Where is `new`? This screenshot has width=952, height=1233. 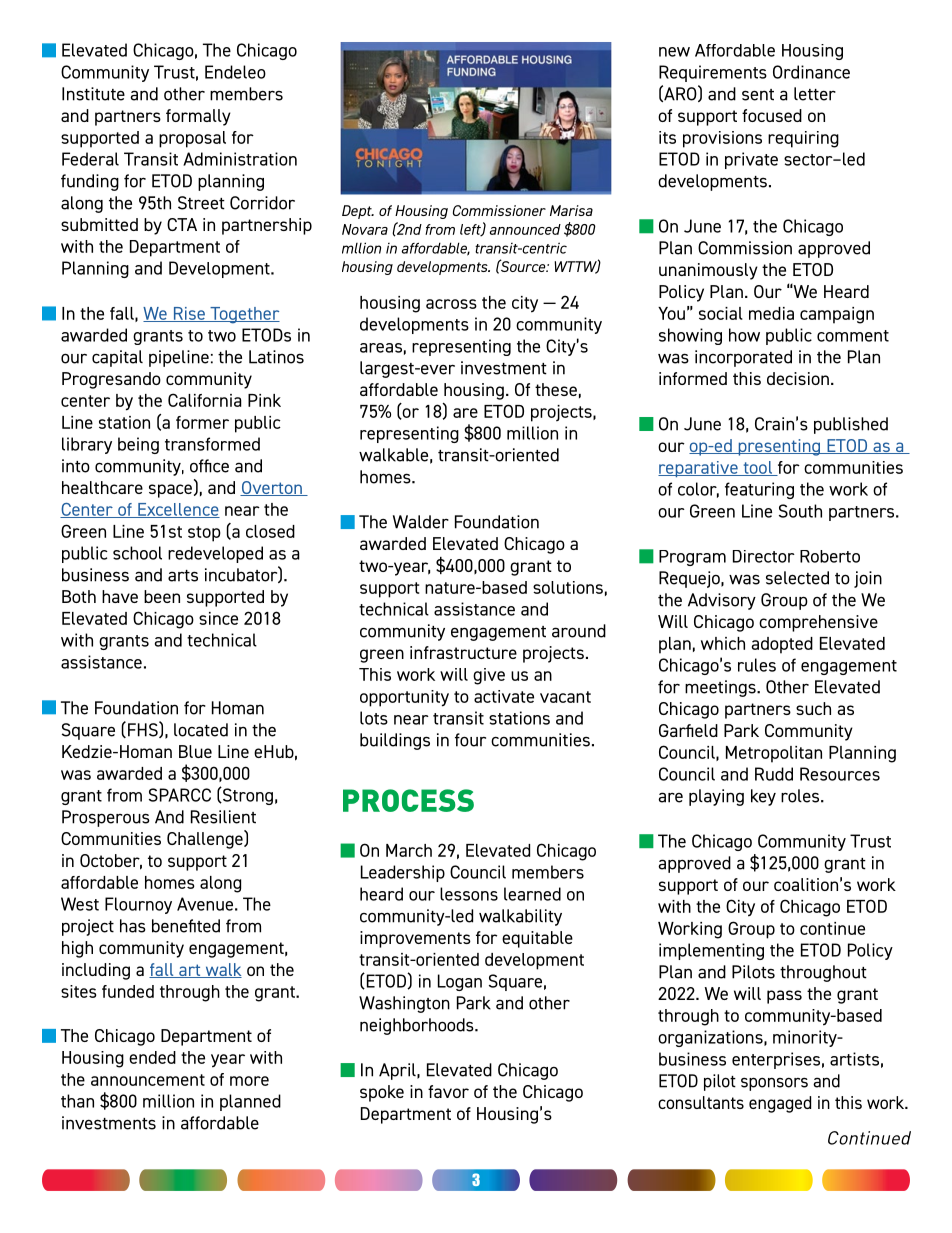
new is located at coordinates (674, 52).
